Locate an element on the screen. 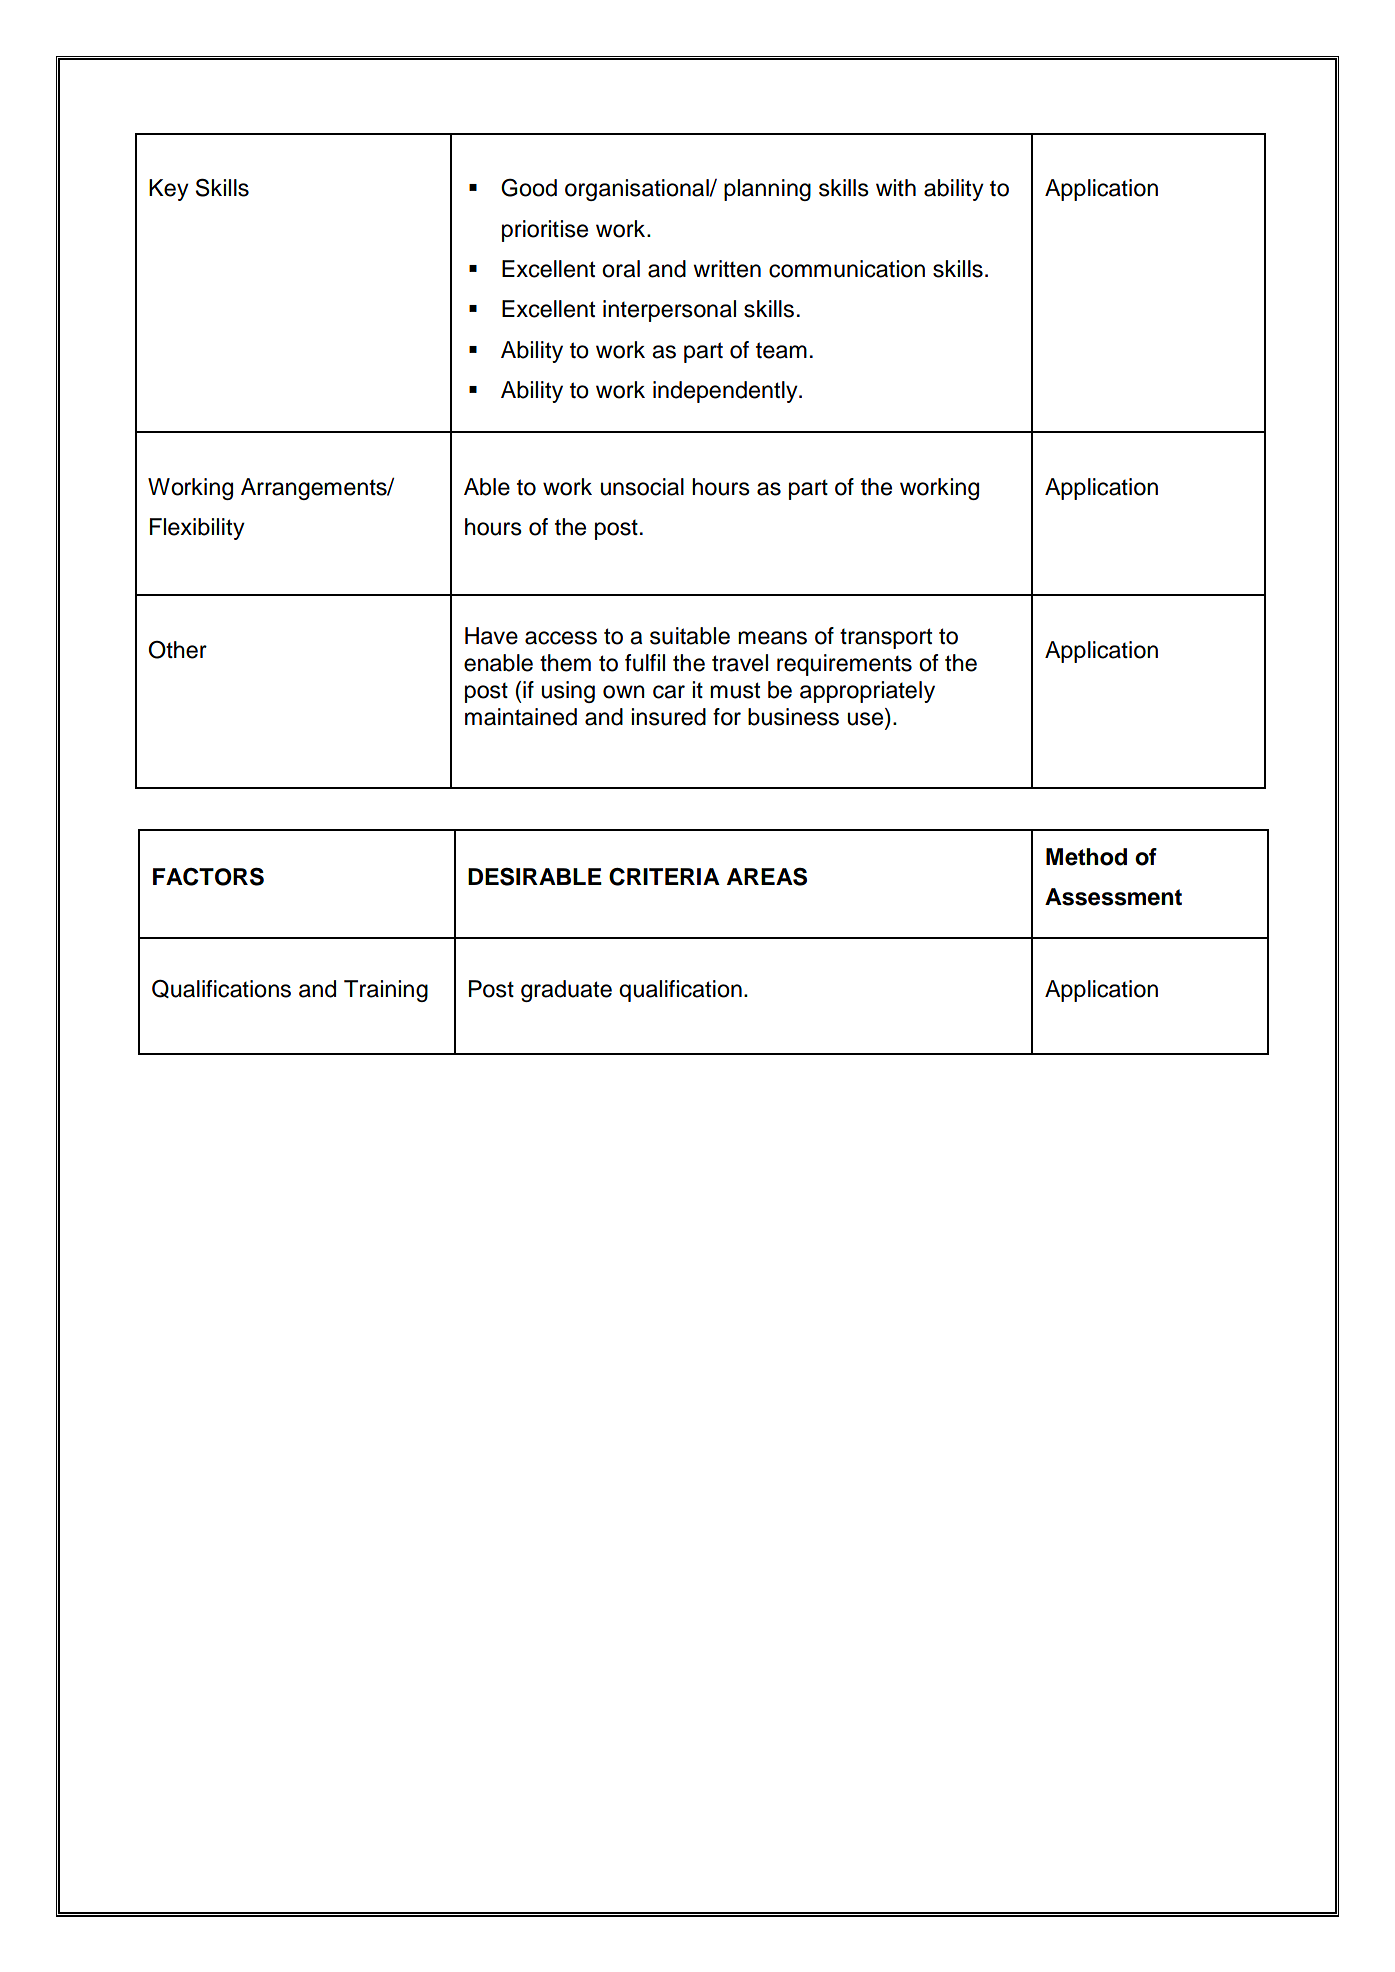 The image size is (1395, 1972). access is located at coordinates (561, 638).
